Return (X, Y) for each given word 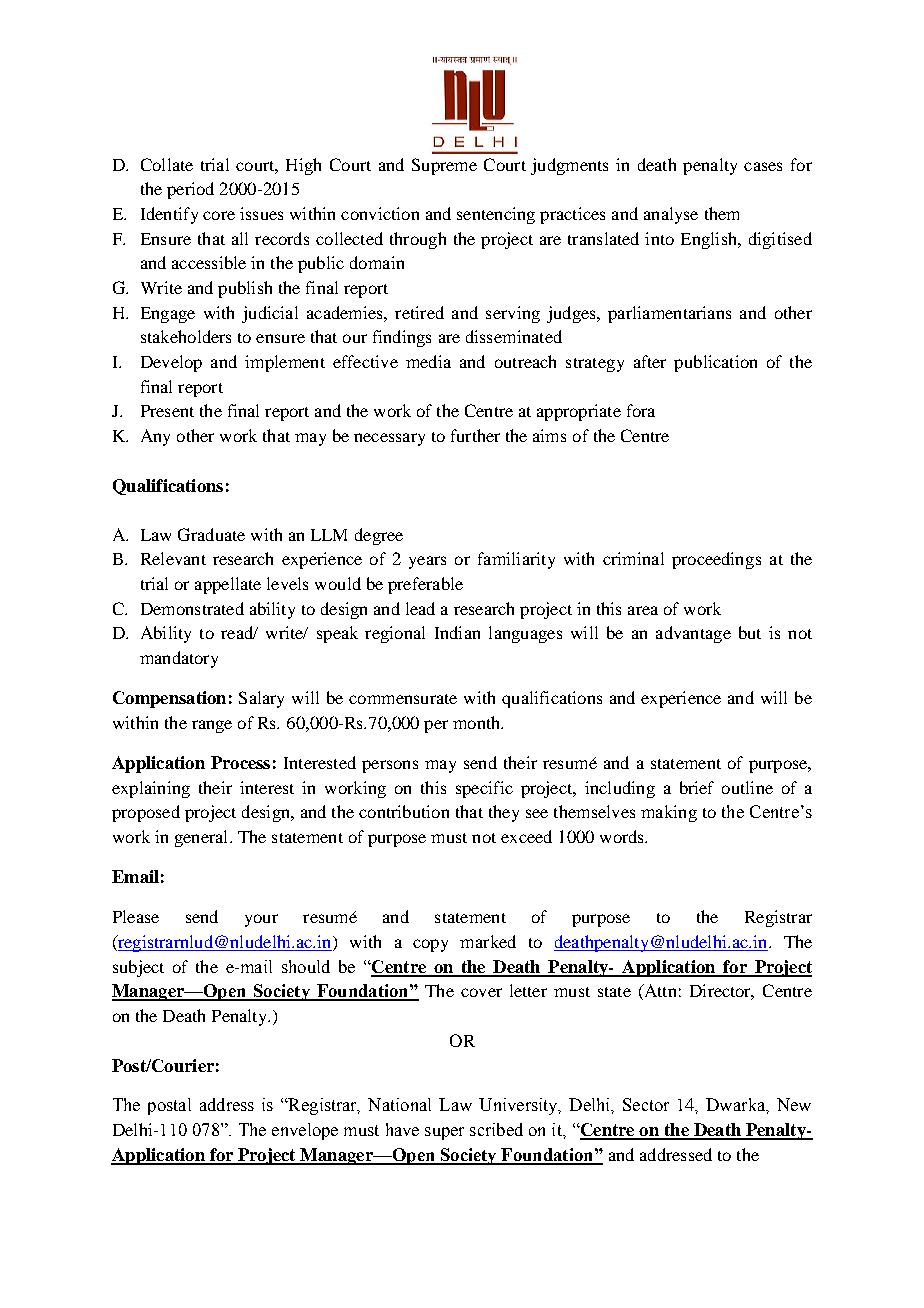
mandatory (179, 659)
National (399, 1104)
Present (167, 411)
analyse (671, 215)
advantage (693, 634)
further (475, 435)
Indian (457, 632)
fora (641, 410)
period (190, 190)
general (203, 838)
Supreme (444, 166)
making (669, 813)
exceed (526, 836)
